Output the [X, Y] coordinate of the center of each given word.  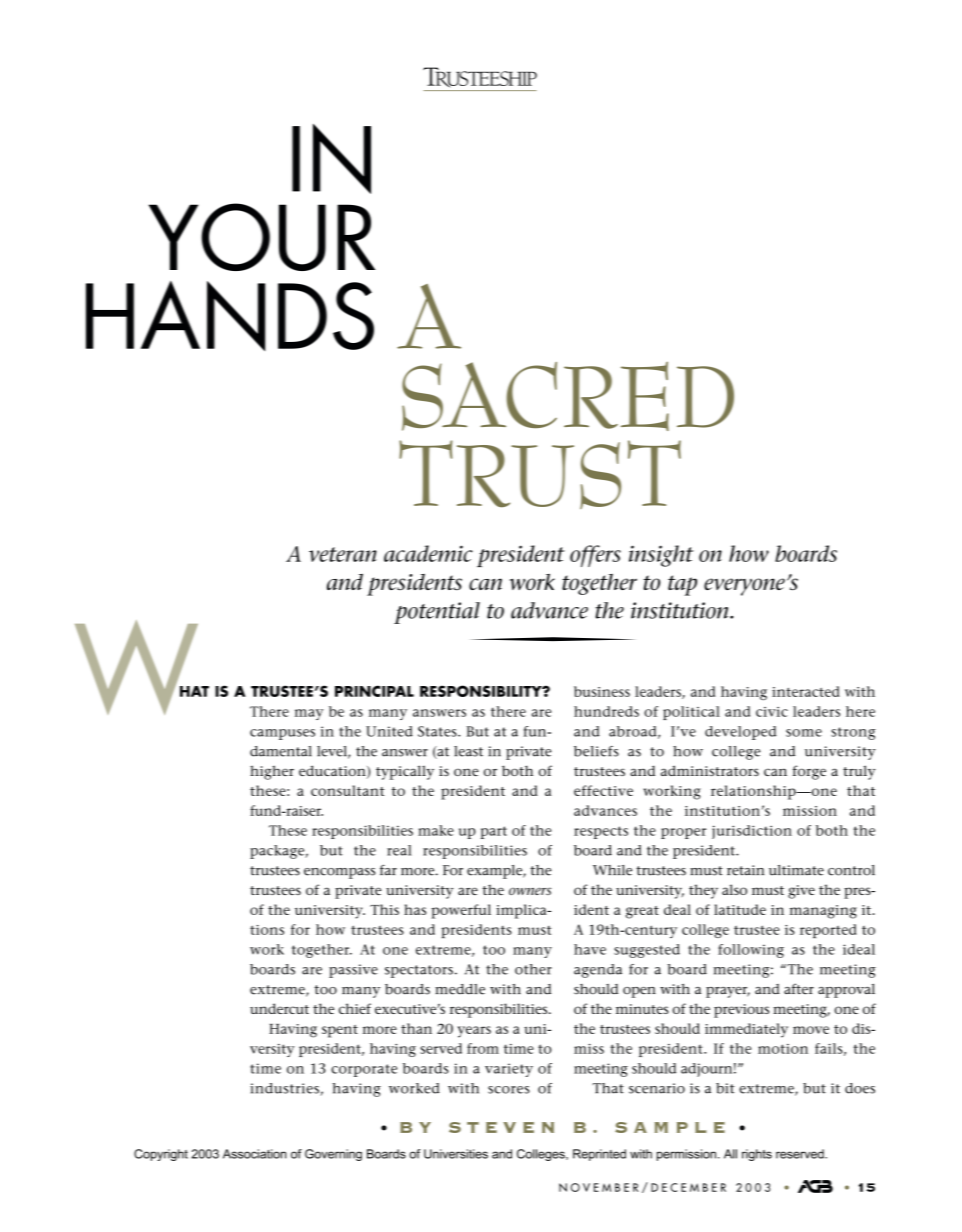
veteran [343, 554]
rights [757, 1155]
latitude [740, 909]
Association [255, 1154]
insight [661, 556]
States [438, 731]
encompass [339, 873]
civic [772, 712]
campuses [282, 734]
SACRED [568, 396]
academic [428, 553]
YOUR [262, 237]
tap [682, 585]
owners [530, 891]
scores [509, 1090]
